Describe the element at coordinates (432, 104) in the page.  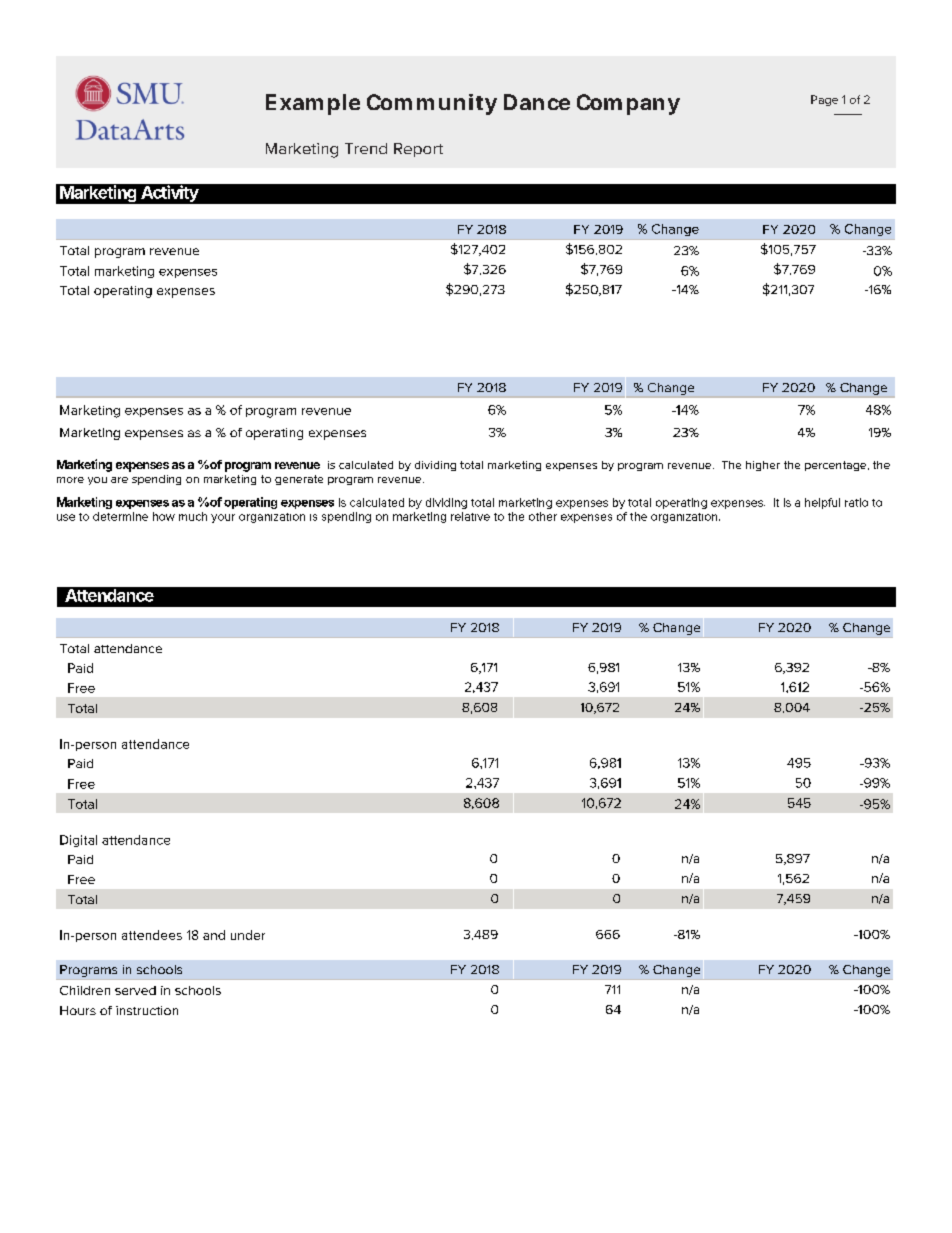
I see `Community` at that location.
